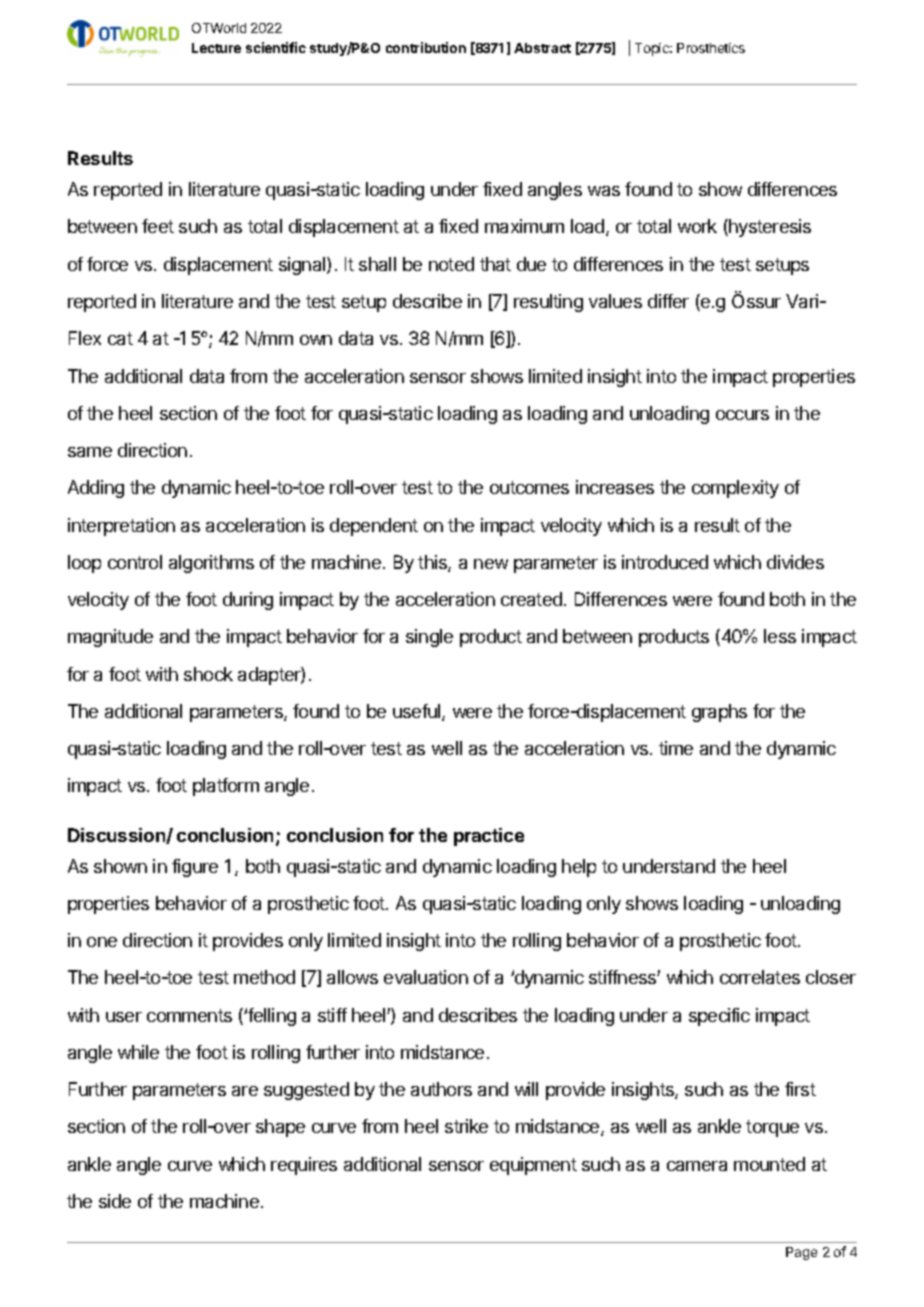 The height and width of the page is (1307, 924). Describe the element at coordinates (115, 1201) in the page. I see `side` at that location.
